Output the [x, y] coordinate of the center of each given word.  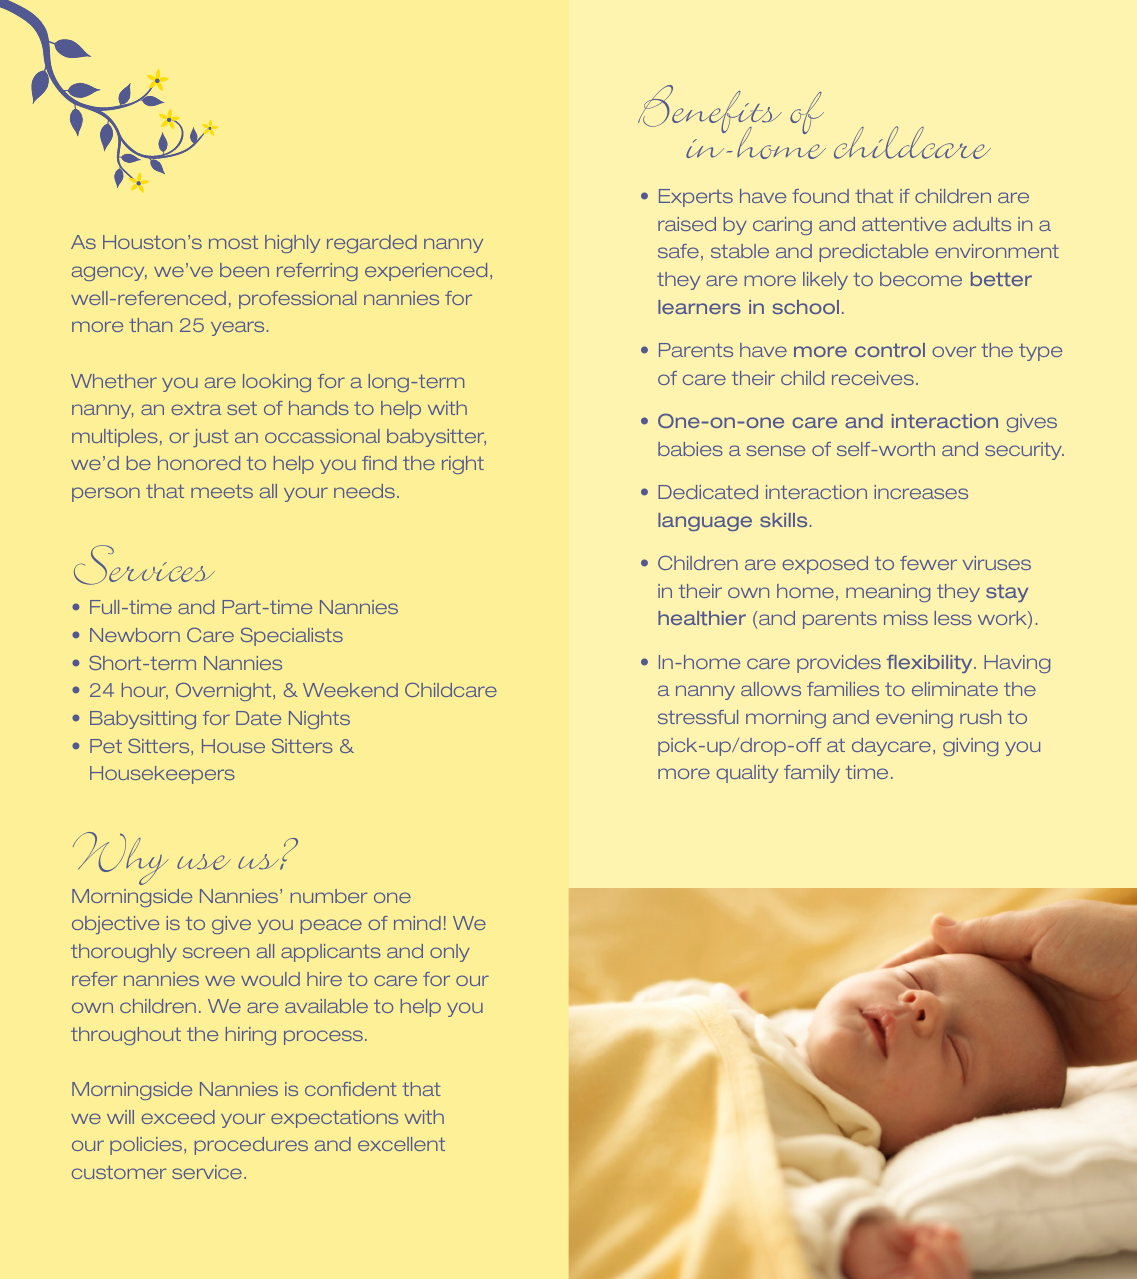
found [820, 196]
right [463, 465]
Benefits [710, 110]
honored [199, 463]
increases [921, 492]
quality [747, 774]
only [450, 953]
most [233, 242]
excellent [401, 1144]
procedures [251, 1146]
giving [970, 747]
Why [120, 858]
